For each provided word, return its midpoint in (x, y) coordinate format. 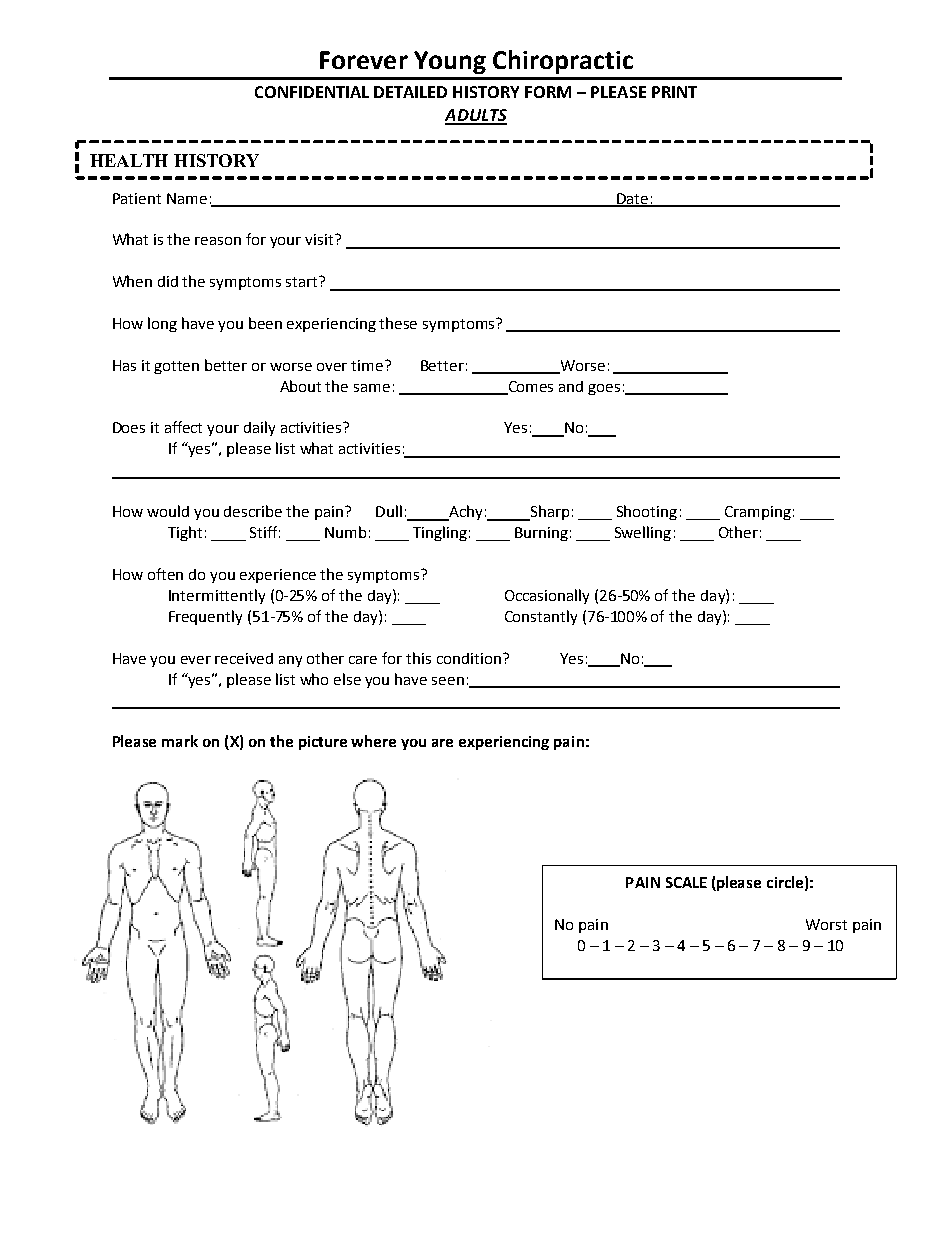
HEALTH (129, 160)
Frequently (205, 617)
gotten (176, 367)
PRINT (674, 92)
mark (180, 741)
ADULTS (476, 116)
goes (604, 389)
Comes (529, 387)
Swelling (643, 533)
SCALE (686, 882)
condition (469, 658)
